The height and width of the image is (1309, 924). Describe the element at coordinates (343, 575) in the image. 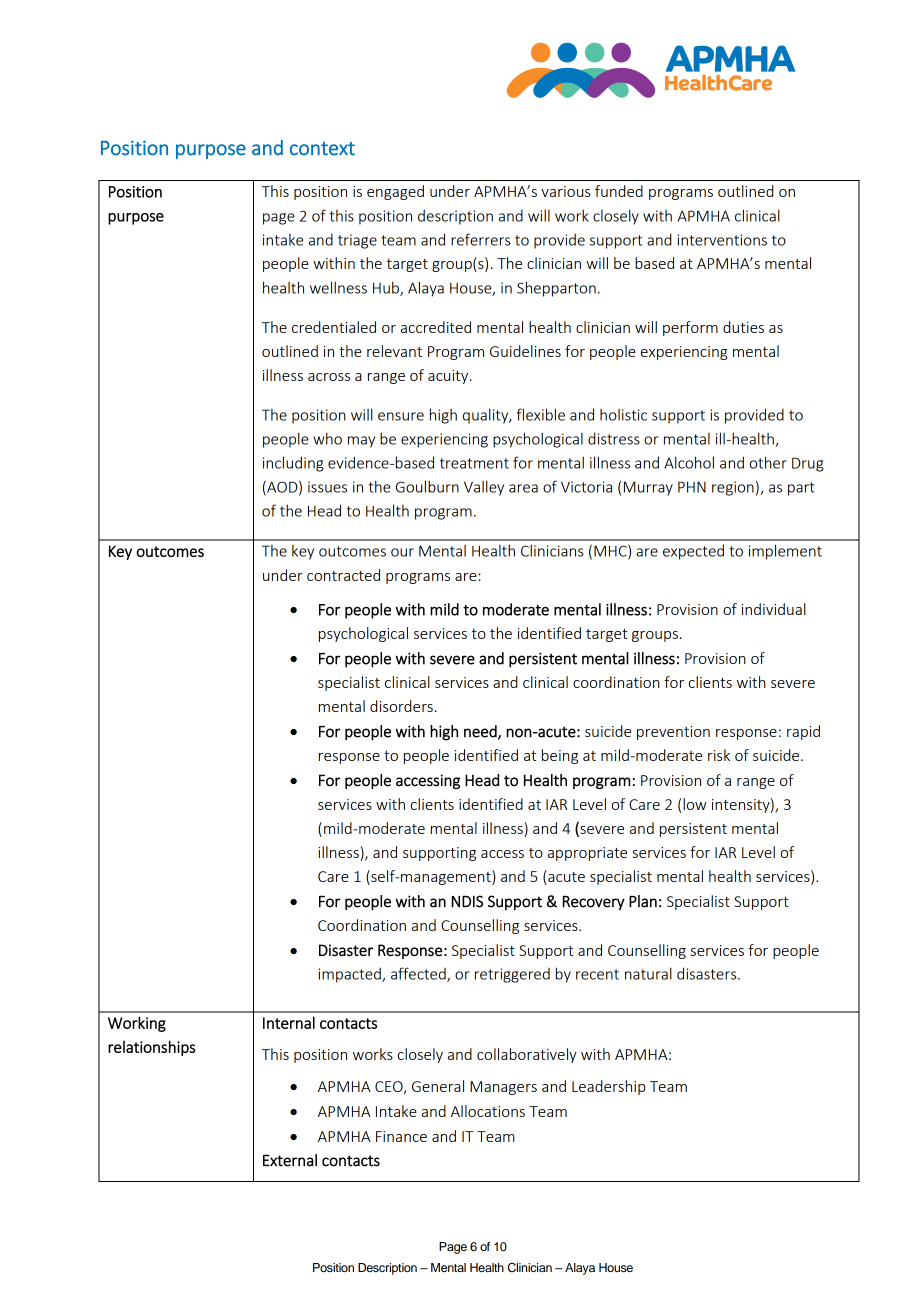

I see `contracted` at that location.
